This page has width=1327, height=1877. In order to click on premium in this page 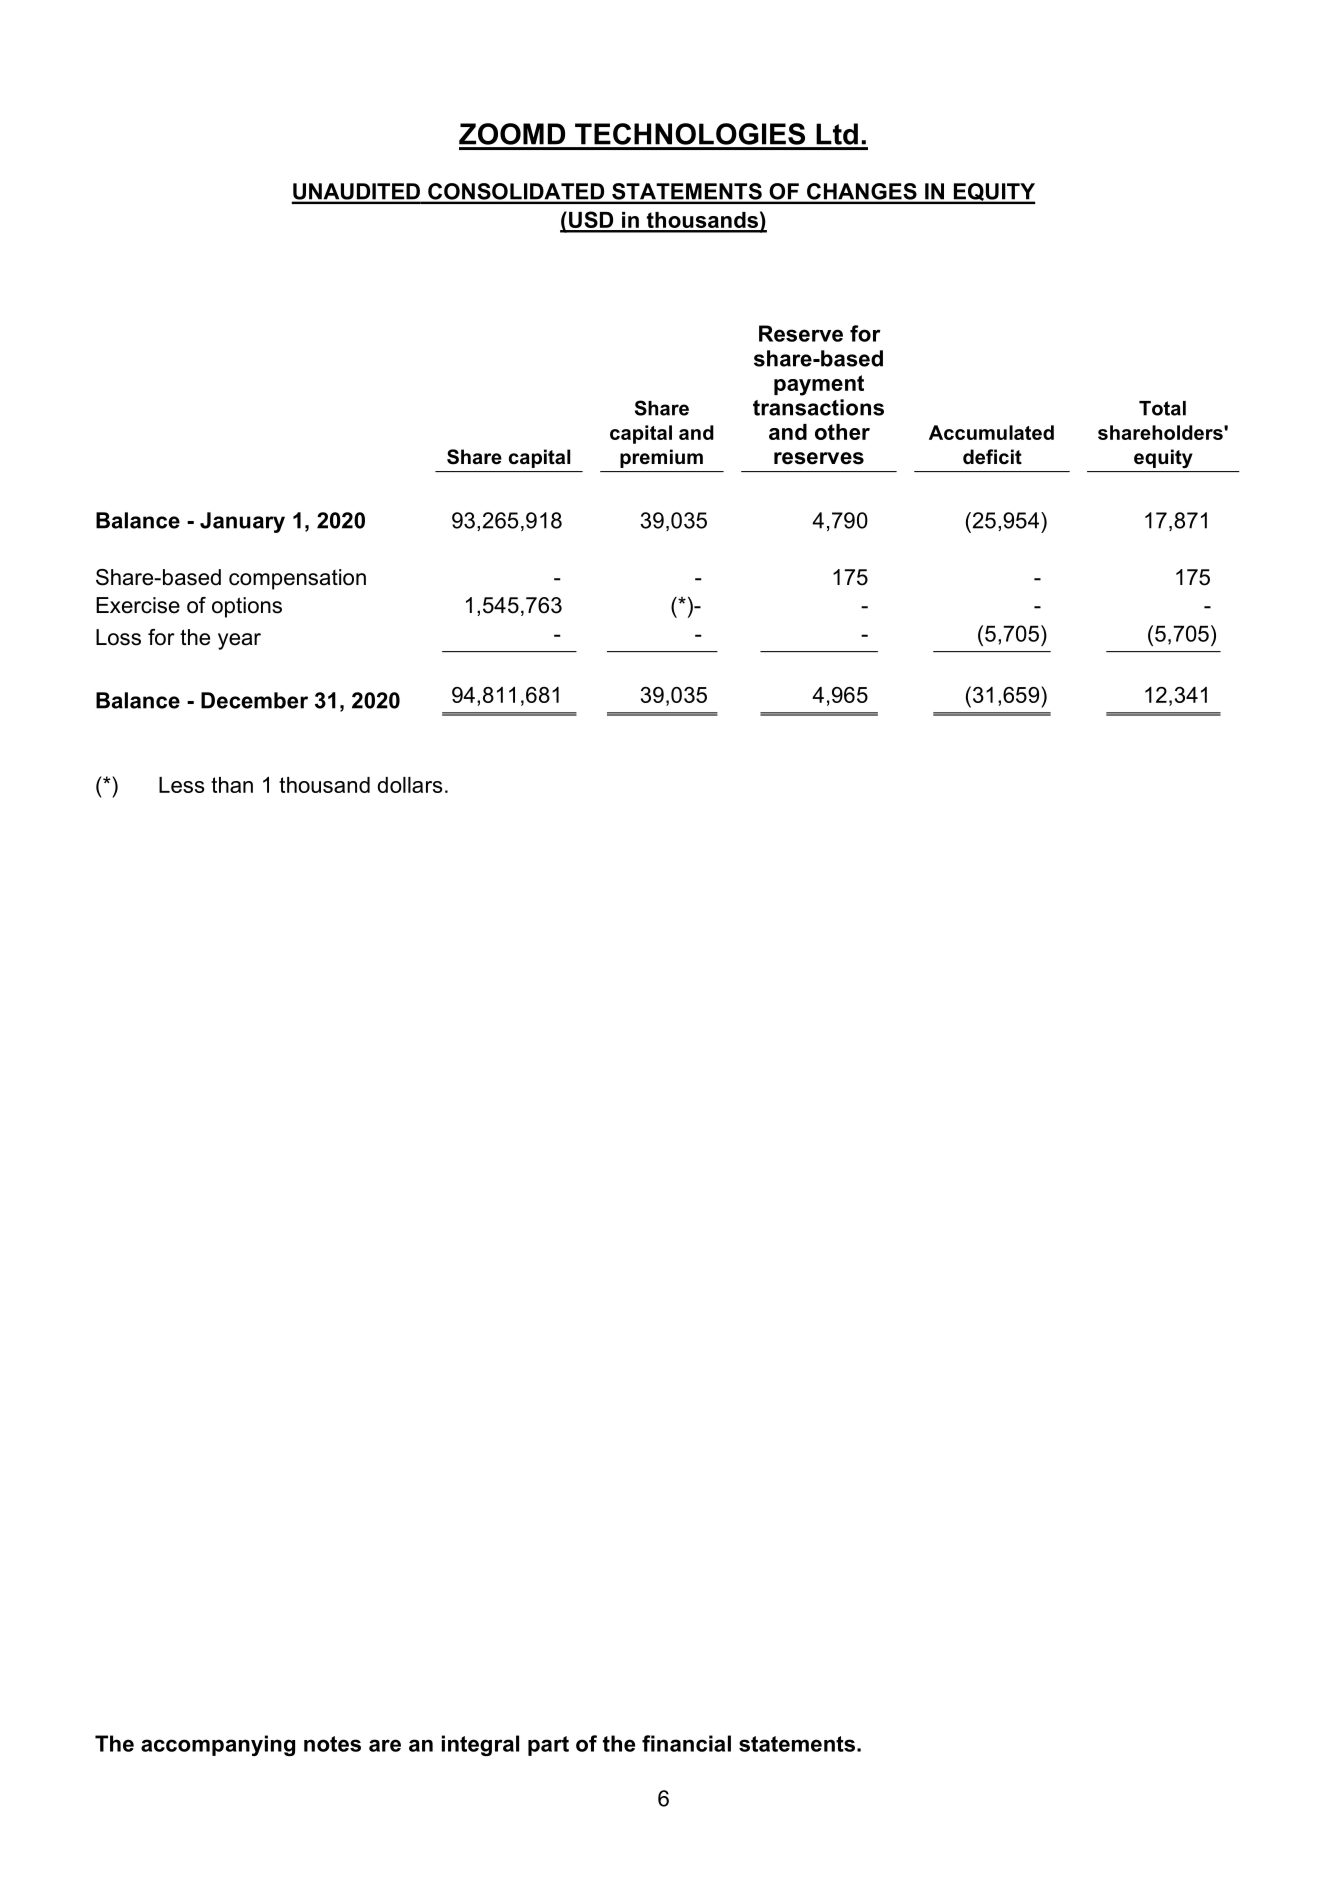, I will do `click(661, 458)`.
